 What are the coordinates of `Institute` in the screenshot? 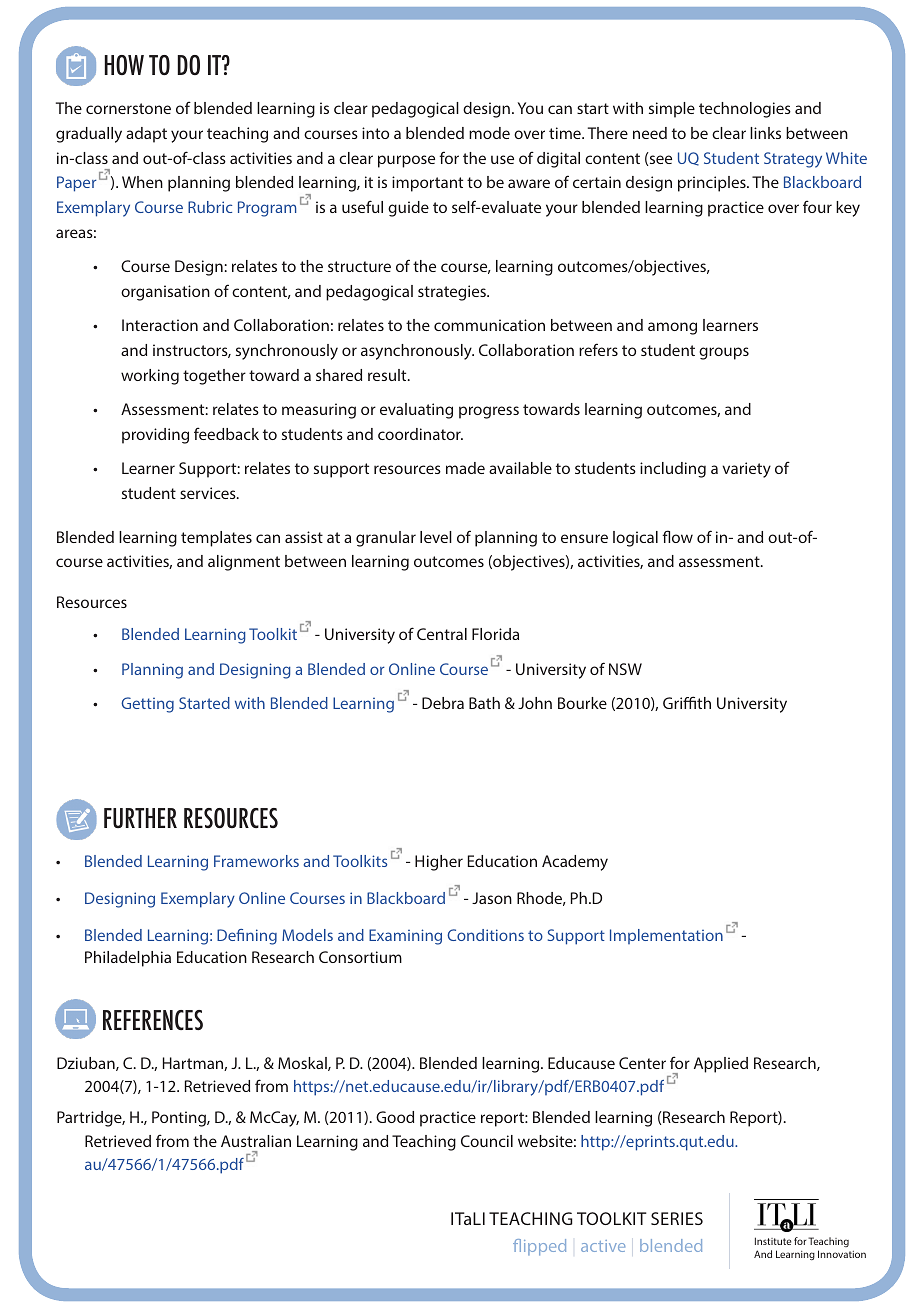 It's located at (773, 1241).
